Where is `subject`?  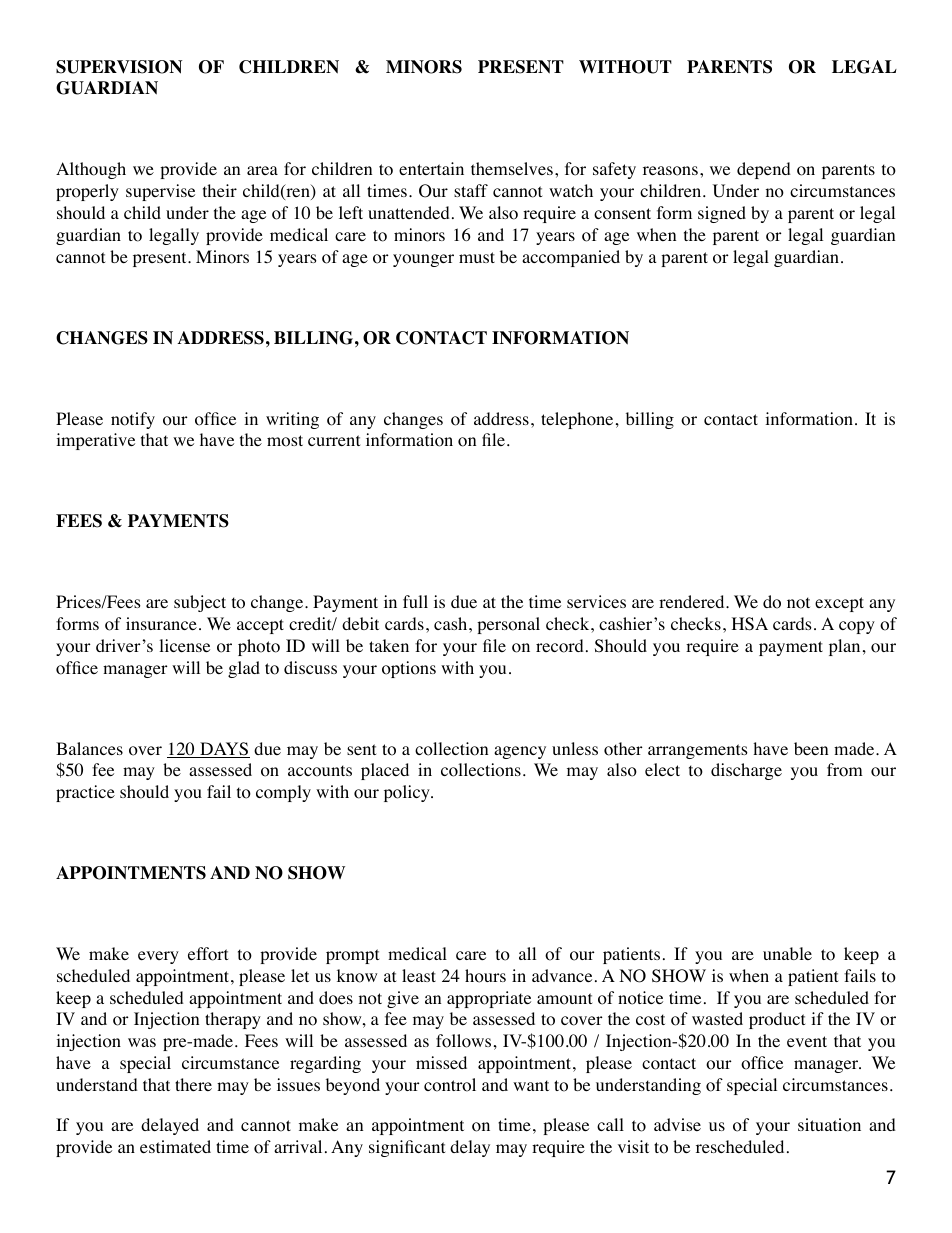
subject is located at coordinates (200, 603).
